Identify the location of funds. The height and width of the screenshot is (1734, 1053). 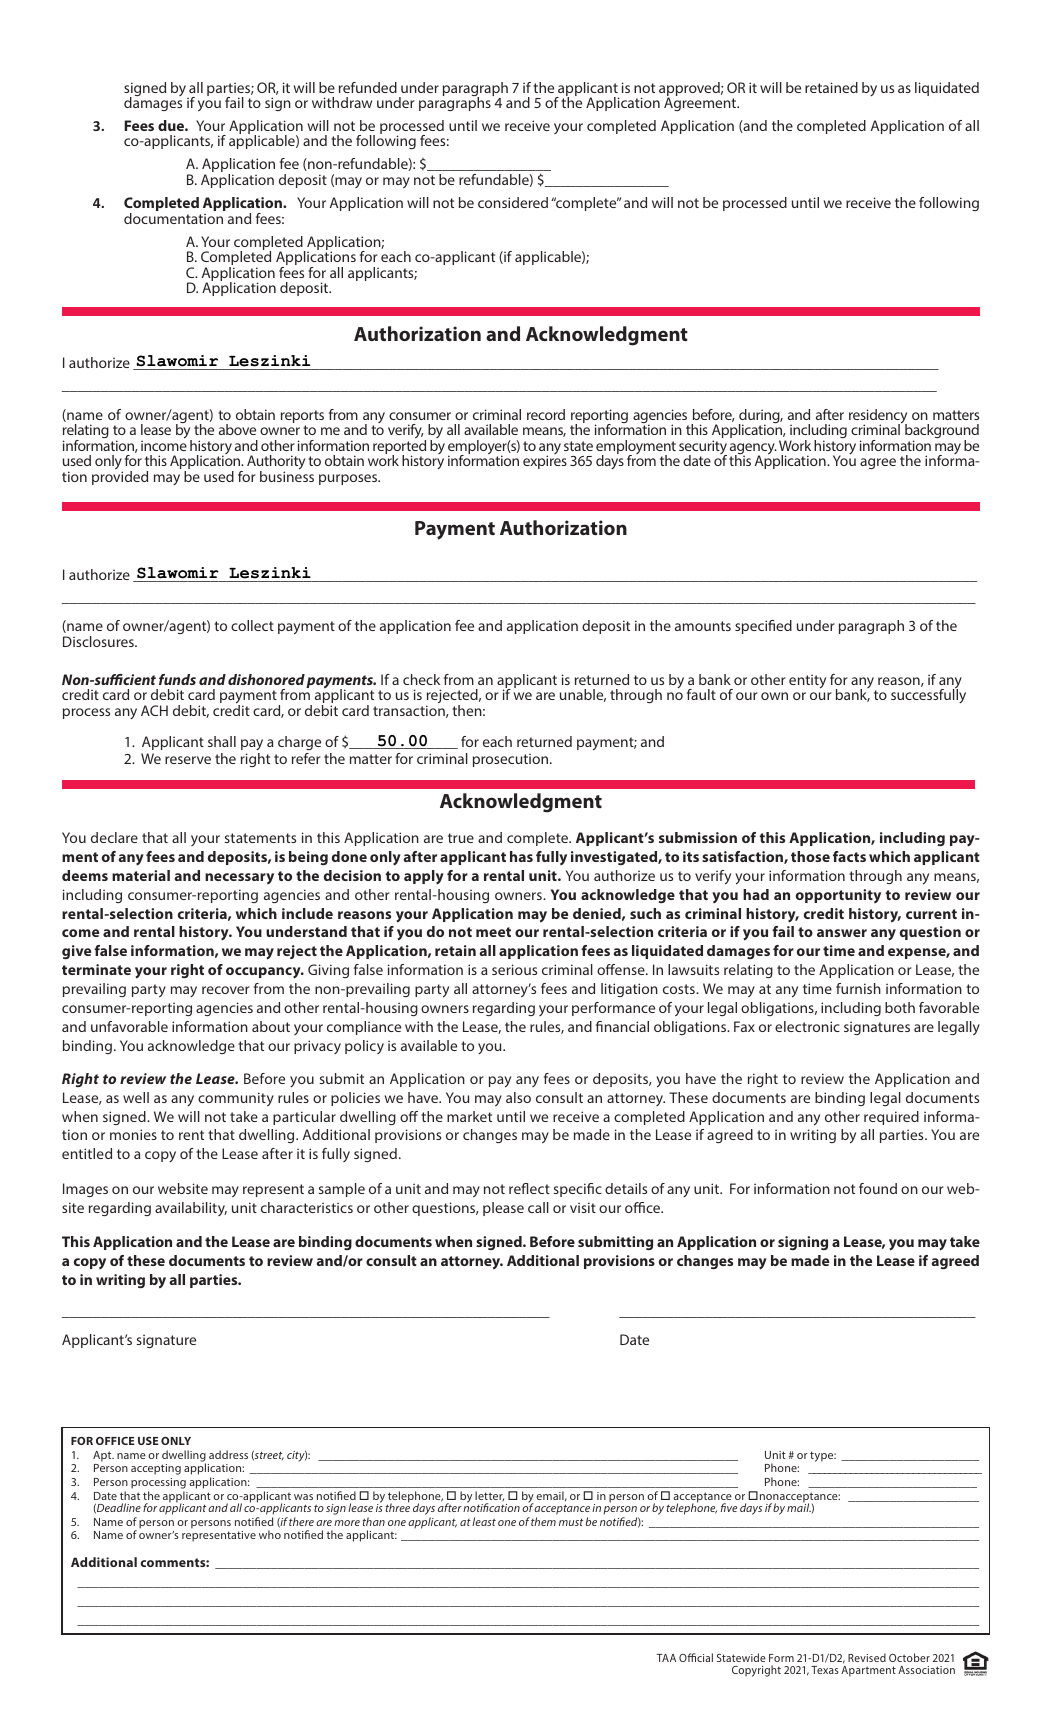
(177, 679).
